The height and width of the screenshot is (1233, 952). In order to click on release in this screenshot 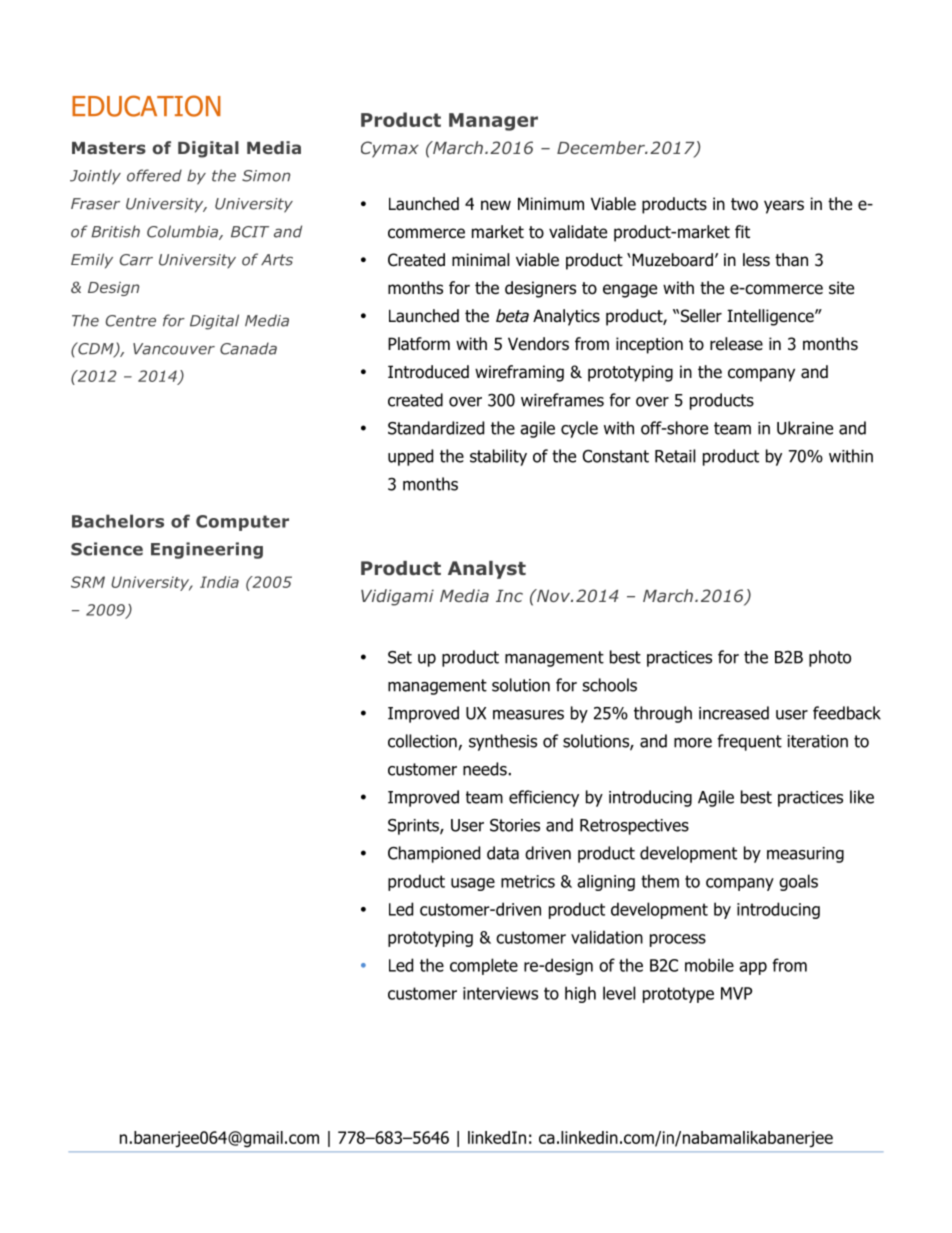, I will do `click(736, 344)`.
